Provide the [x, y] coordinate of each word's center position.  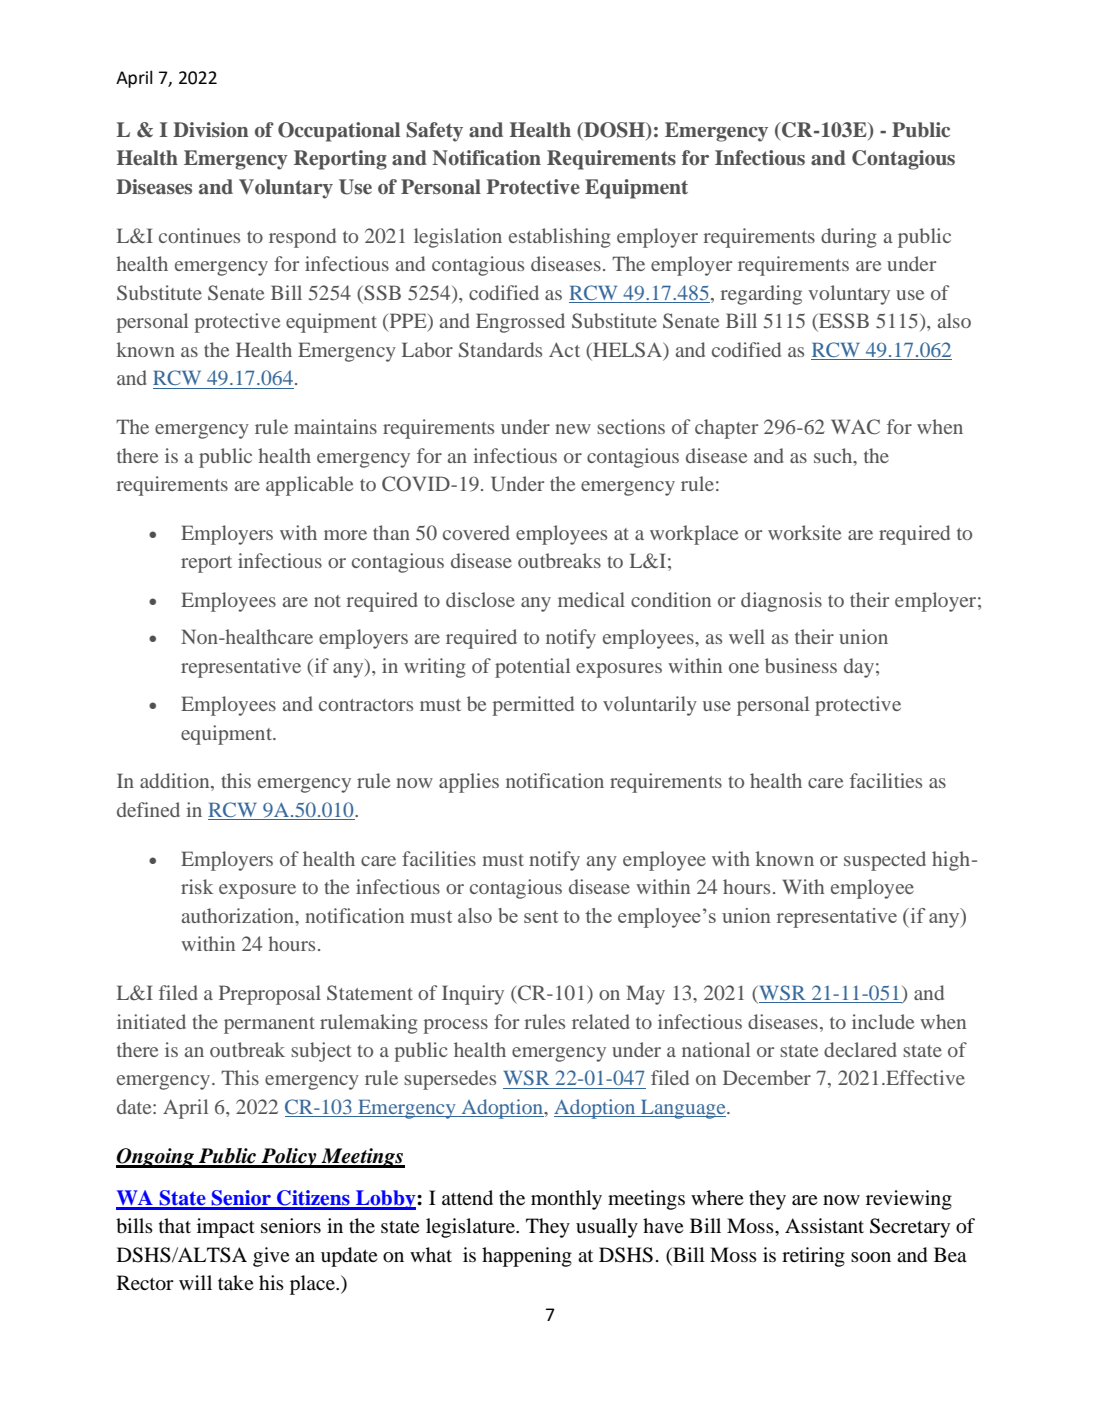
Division [211, 130]
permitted [533, 706]
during [849, 238]
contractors [366, 705]
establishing [560, 238]
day [859, 668]
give [271, 1257]
